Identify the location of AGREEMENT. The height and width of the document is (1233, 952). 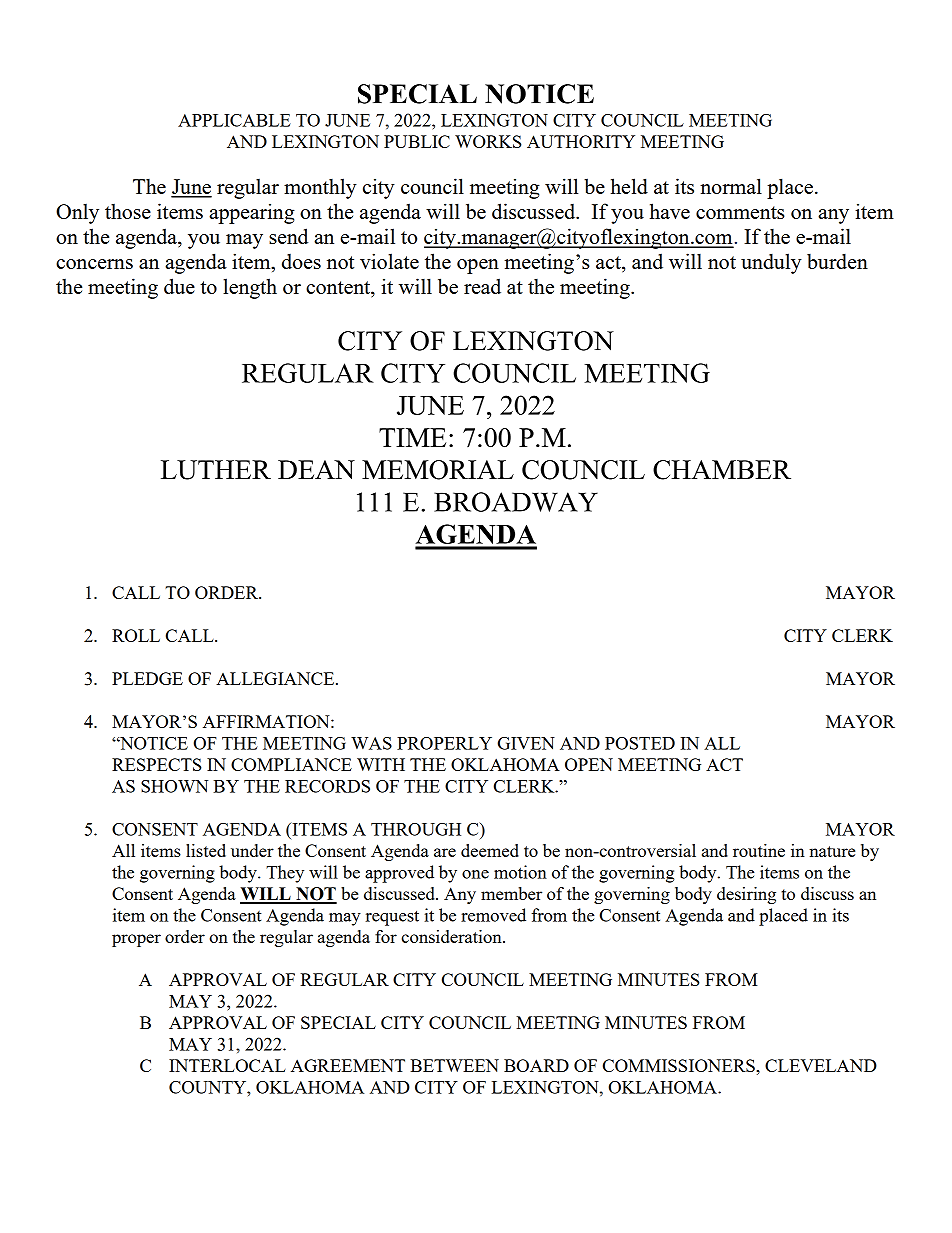
(348, 1065).
